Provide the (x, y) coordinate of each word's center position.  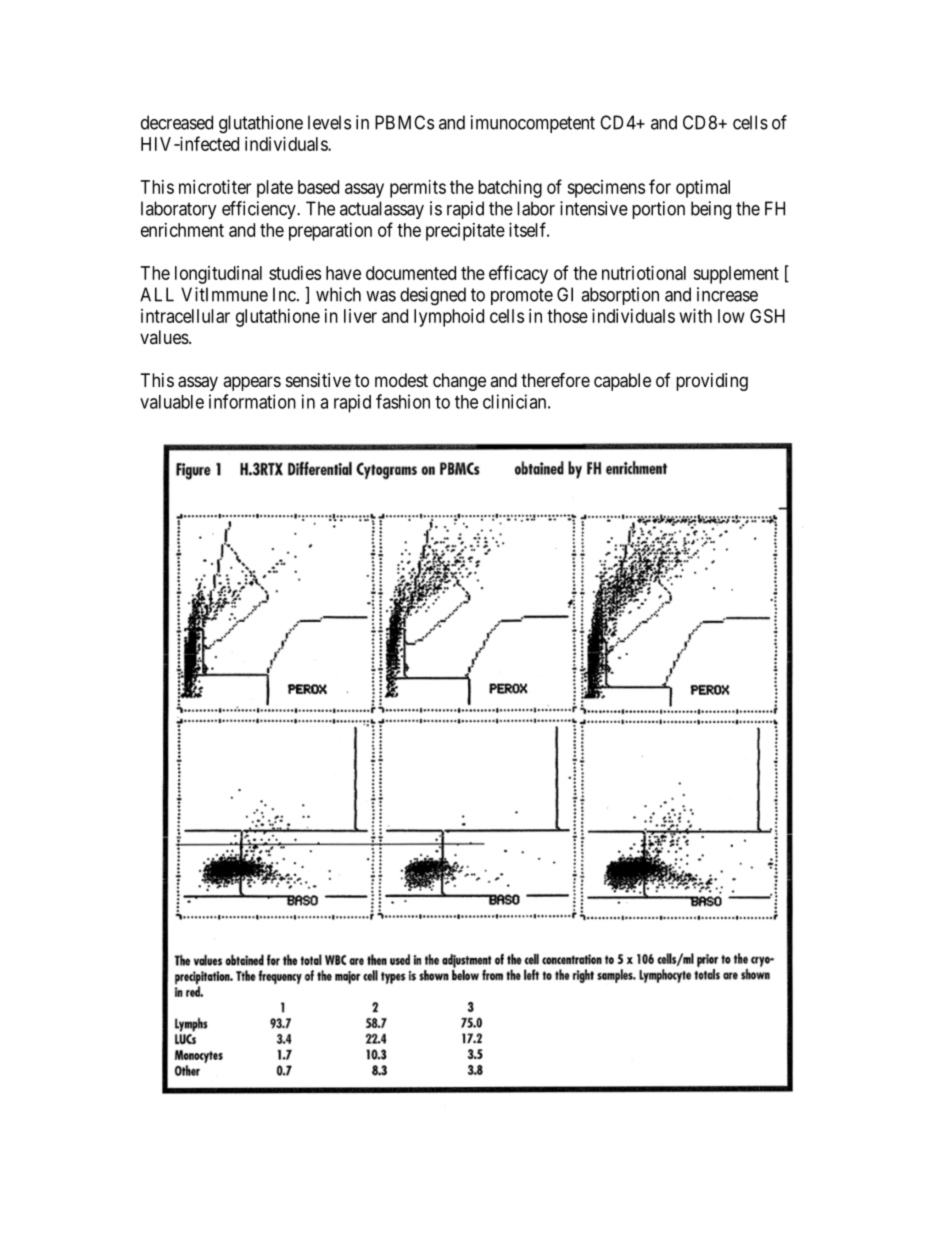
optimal (703, 189)
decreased (177, 122)
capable (622, 382)
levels (329, 122)
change (459, 382)
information (252, 401)
